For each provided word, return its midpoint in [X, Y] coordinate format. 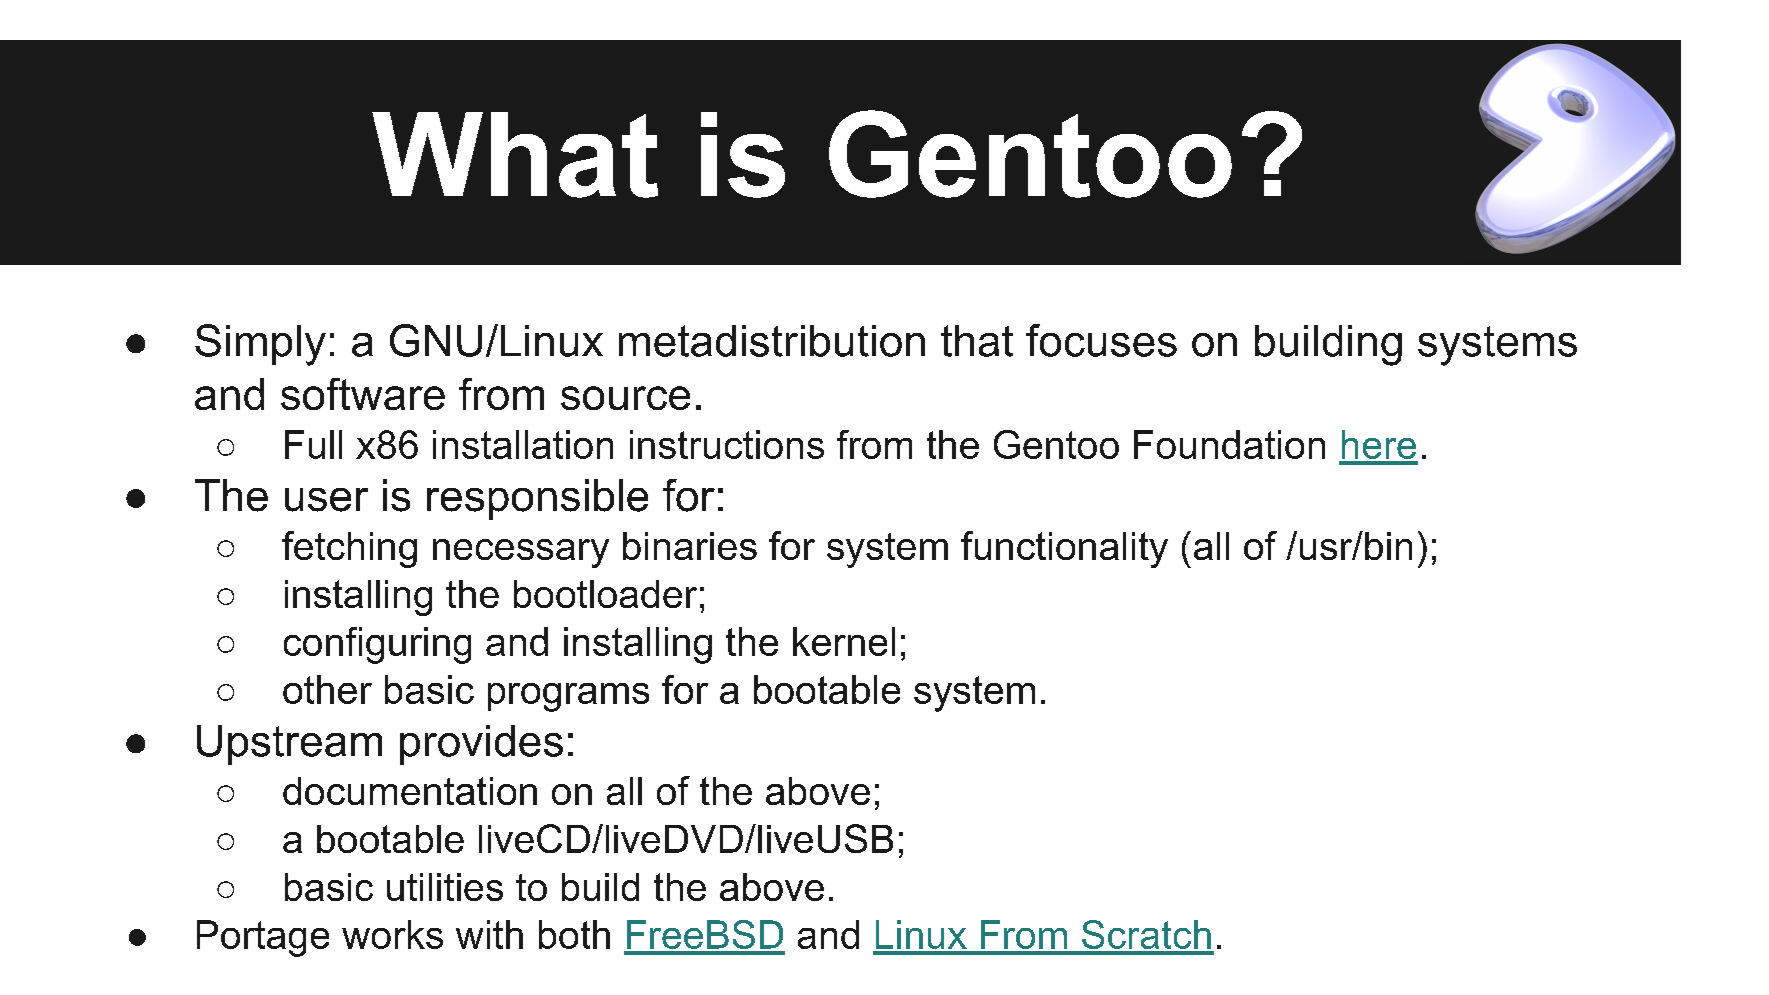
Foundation [1229, 444]
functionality [1064, 549]
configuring [377, 645]
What [515, 155]
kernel [844, 641]
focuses [1101, 340]
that [977, 341]
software [363, 394]
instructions [727, 444]
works [392, 934]
